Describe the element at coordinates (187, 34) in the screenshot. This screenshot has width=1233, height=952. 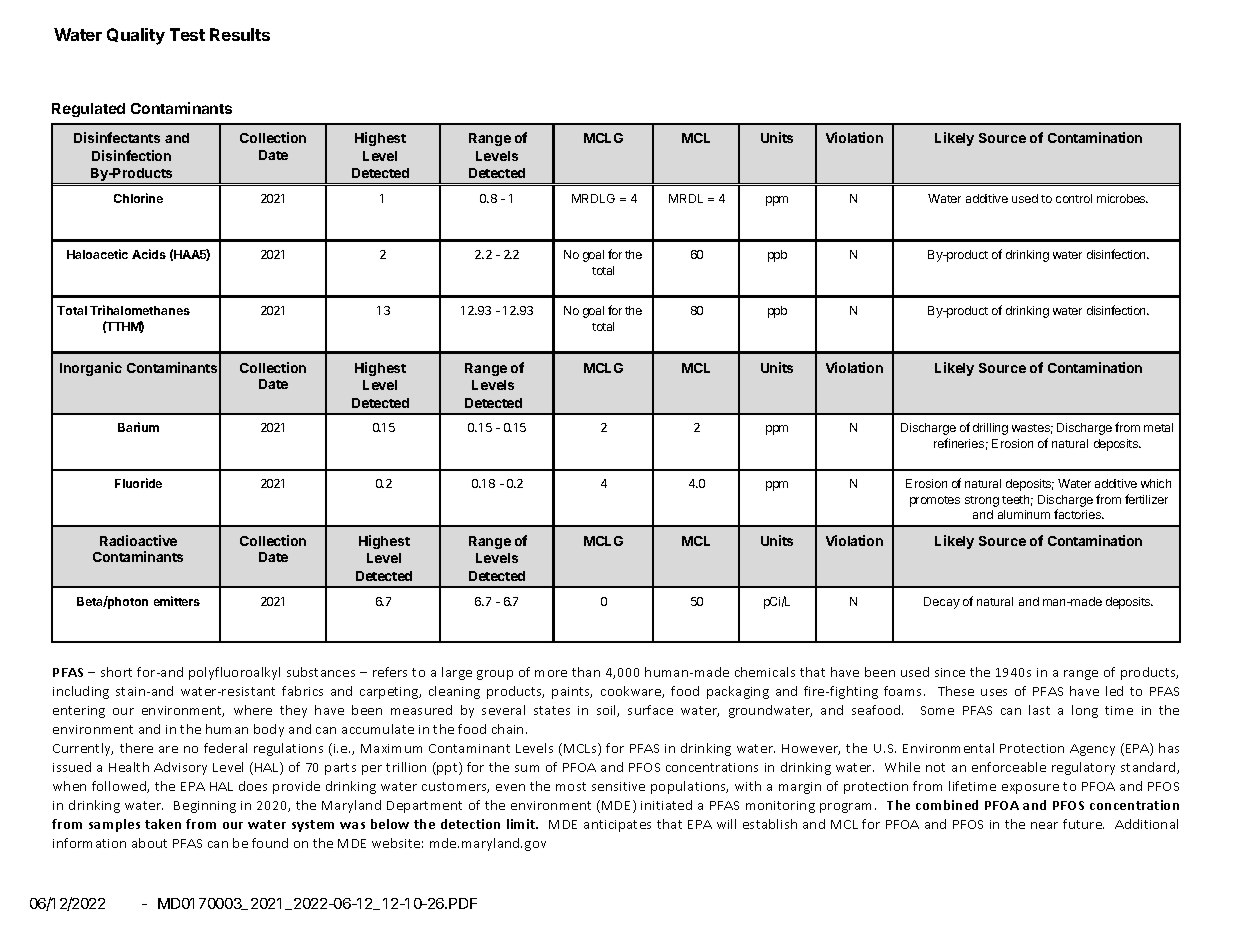
I see `Test` at that location.
